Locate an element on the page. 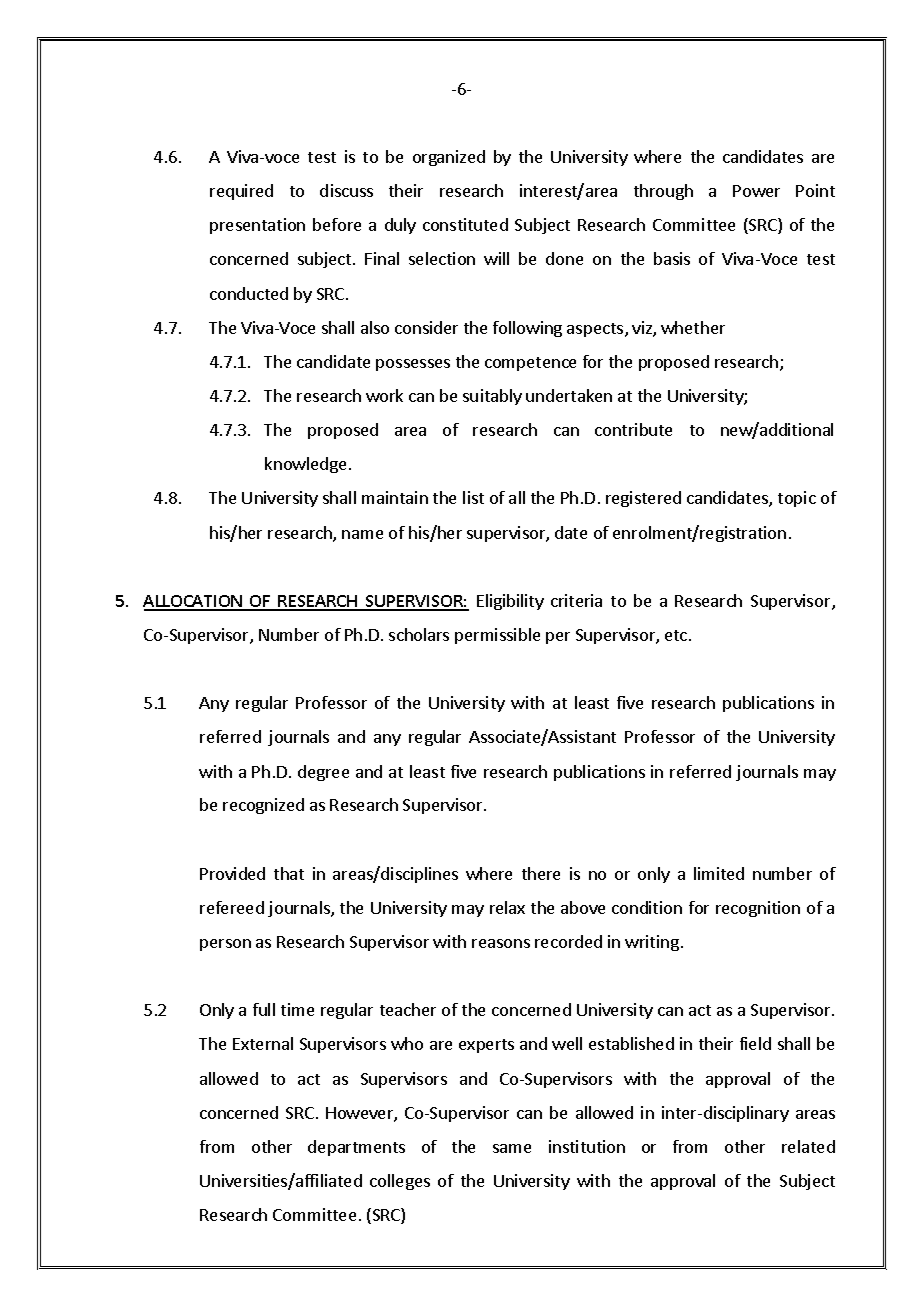  limited is located at coordinates (719, 873).
